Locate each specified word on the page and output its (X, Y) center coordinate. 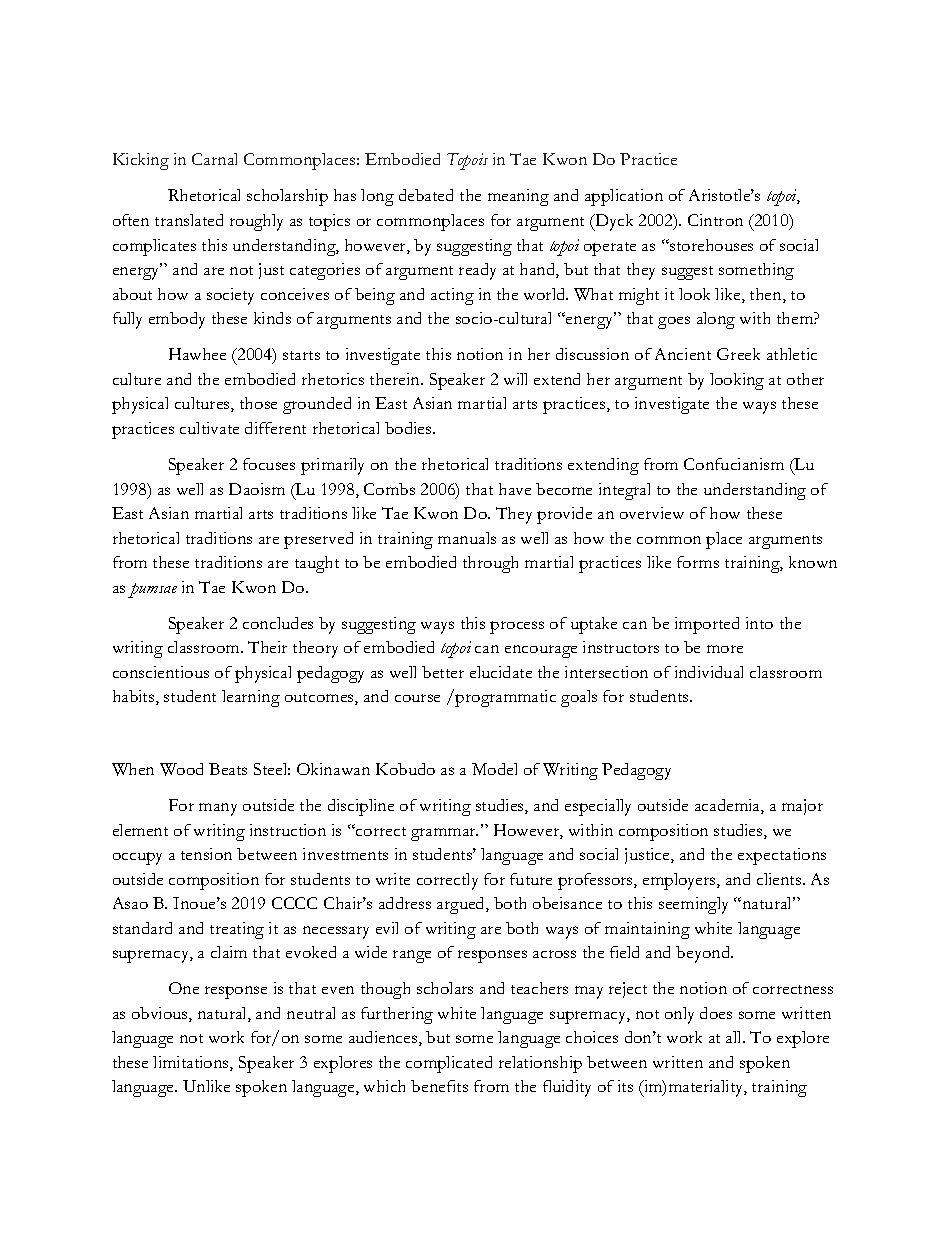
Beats (228, 769)
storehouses (710, 245)
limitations (192, 1063)
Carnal (214, 159)
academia (728, 806)
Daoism (257, 489)
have (515, 489)
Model (494, 769)
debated (426, 195)
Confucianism (734, 464)
